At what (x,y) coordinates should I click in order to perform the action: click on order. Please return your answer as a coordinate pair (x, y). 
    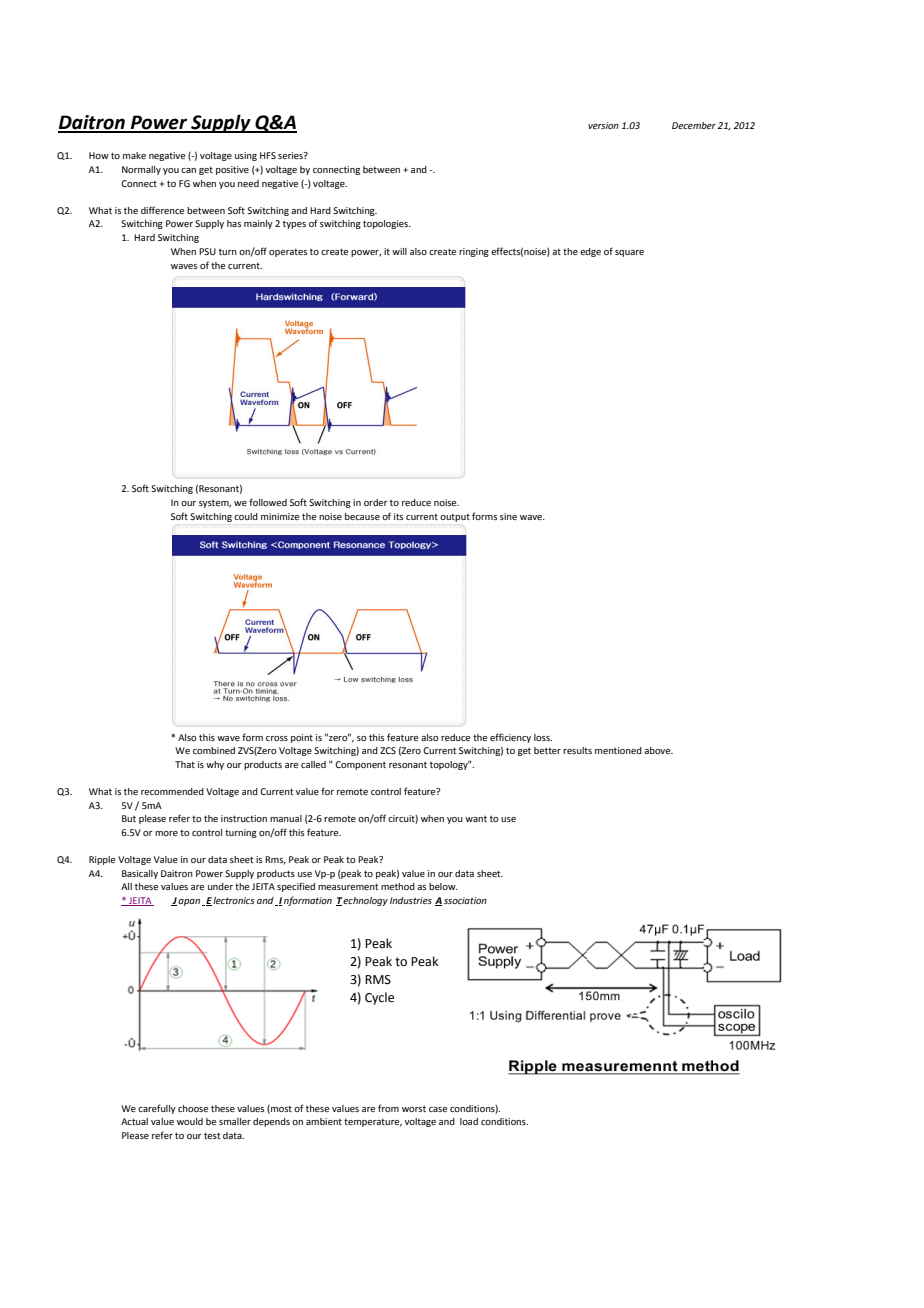
    Looking at the image, I should click on (376, 502).
